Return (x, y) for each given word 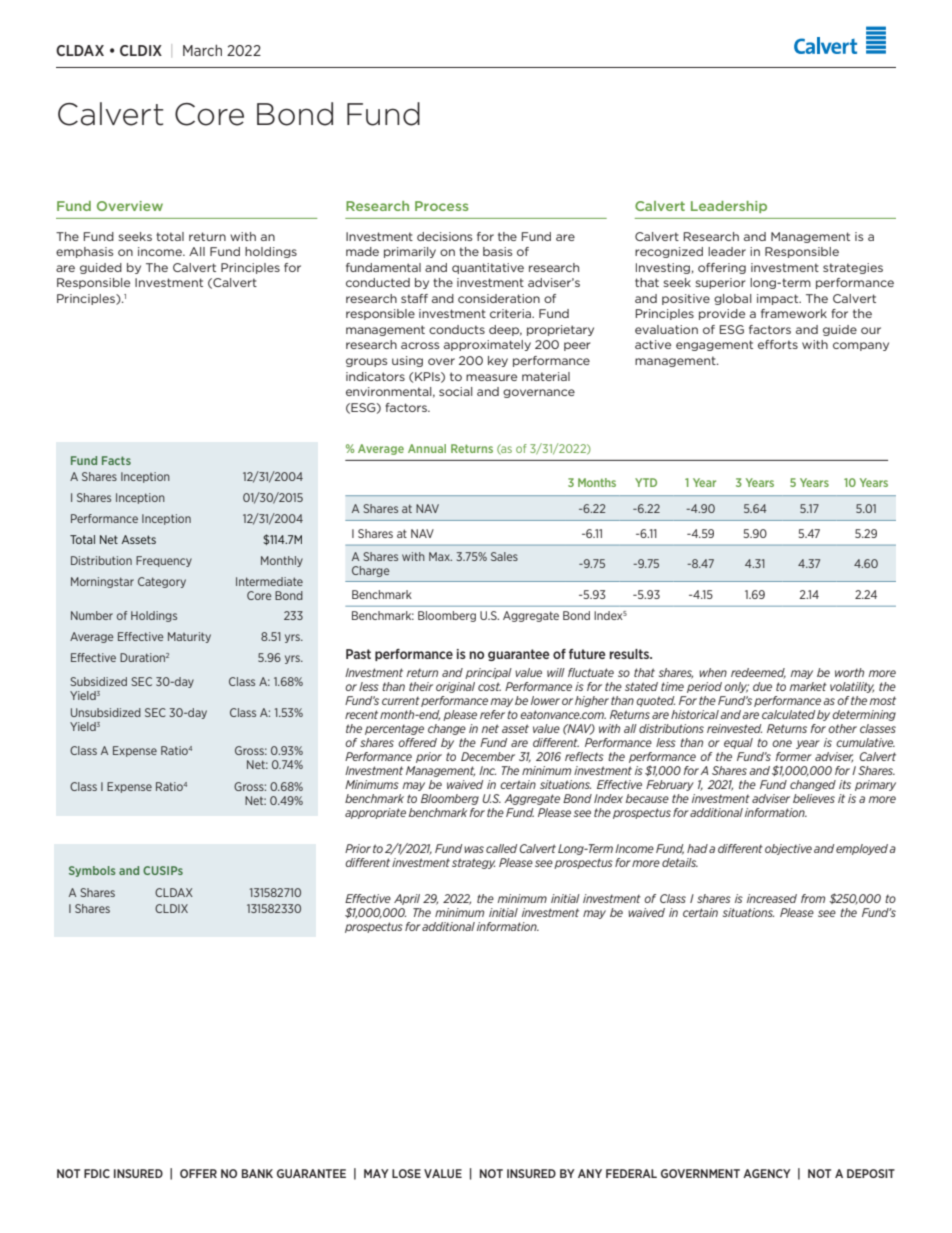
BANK (257, 1173)
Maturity (189, 637)
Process (442, 206)
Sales (504, 556)
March (202, 50)
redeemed (758, 673)
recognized (669, 252)
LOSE (406, 1173)
